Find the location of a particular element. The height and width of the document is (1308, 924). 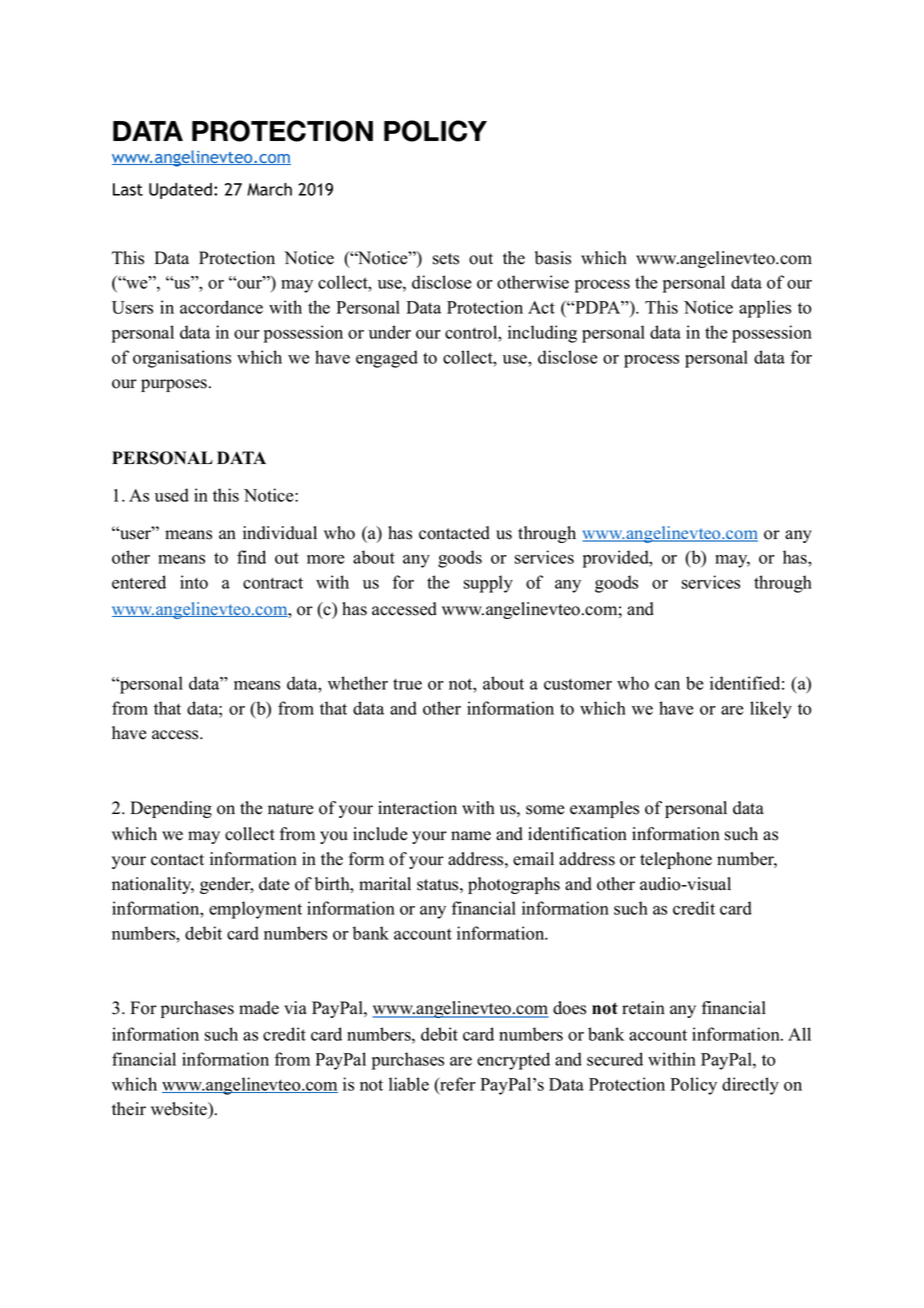

can is located at coordinates (667, 685).
